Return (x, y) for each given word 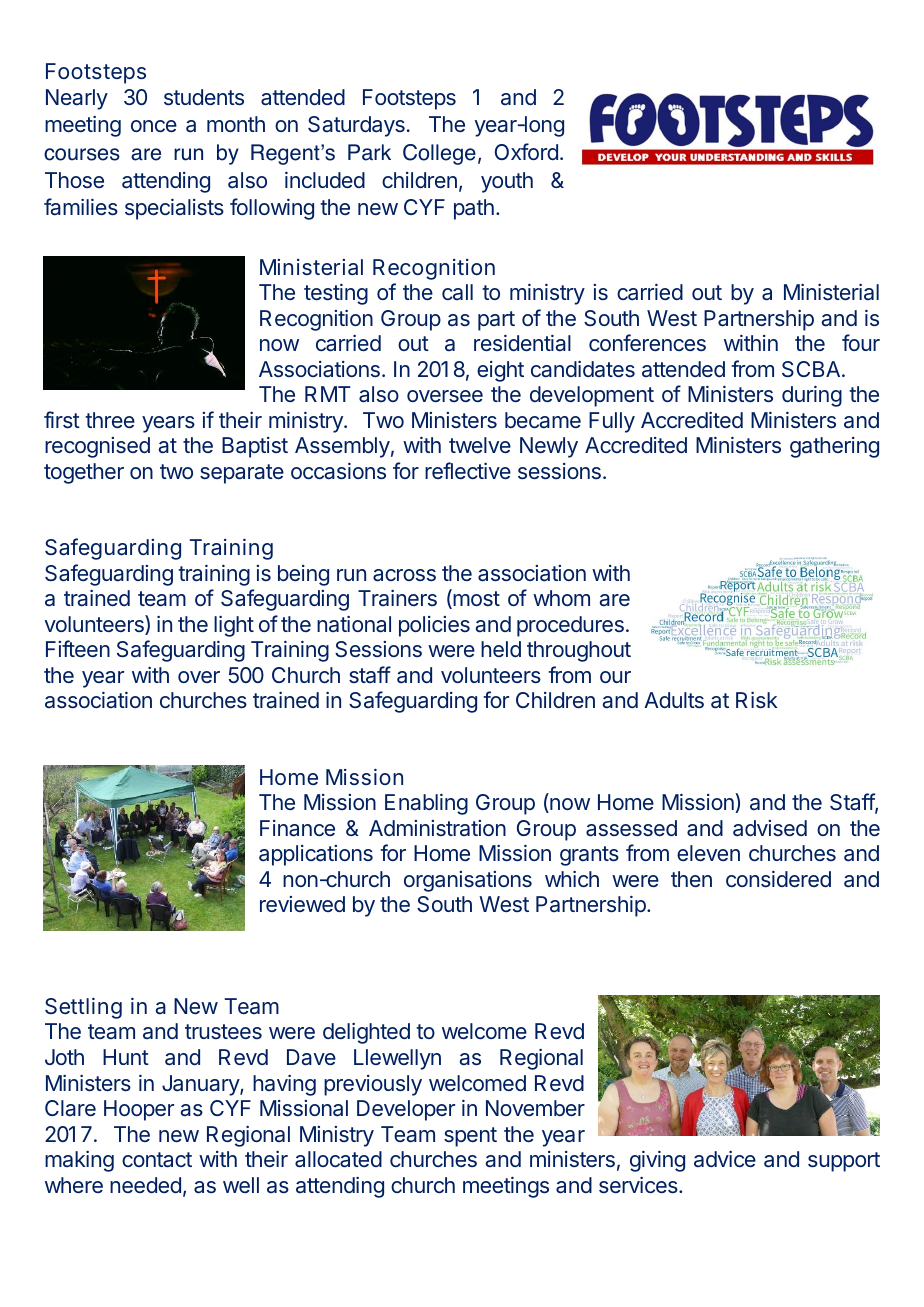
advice (725, 1159)
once (154, 126)
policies (434, 626)
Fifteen (78, 648)
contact (157, 1160)
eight (500, 371)
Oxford (526, 151)
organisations (468, 881)
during (812, 396)
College (439, 154)
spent (470, 1137)
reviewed (302, 904)
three (110, 420)
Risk (757, 700)
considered (778, 879)
